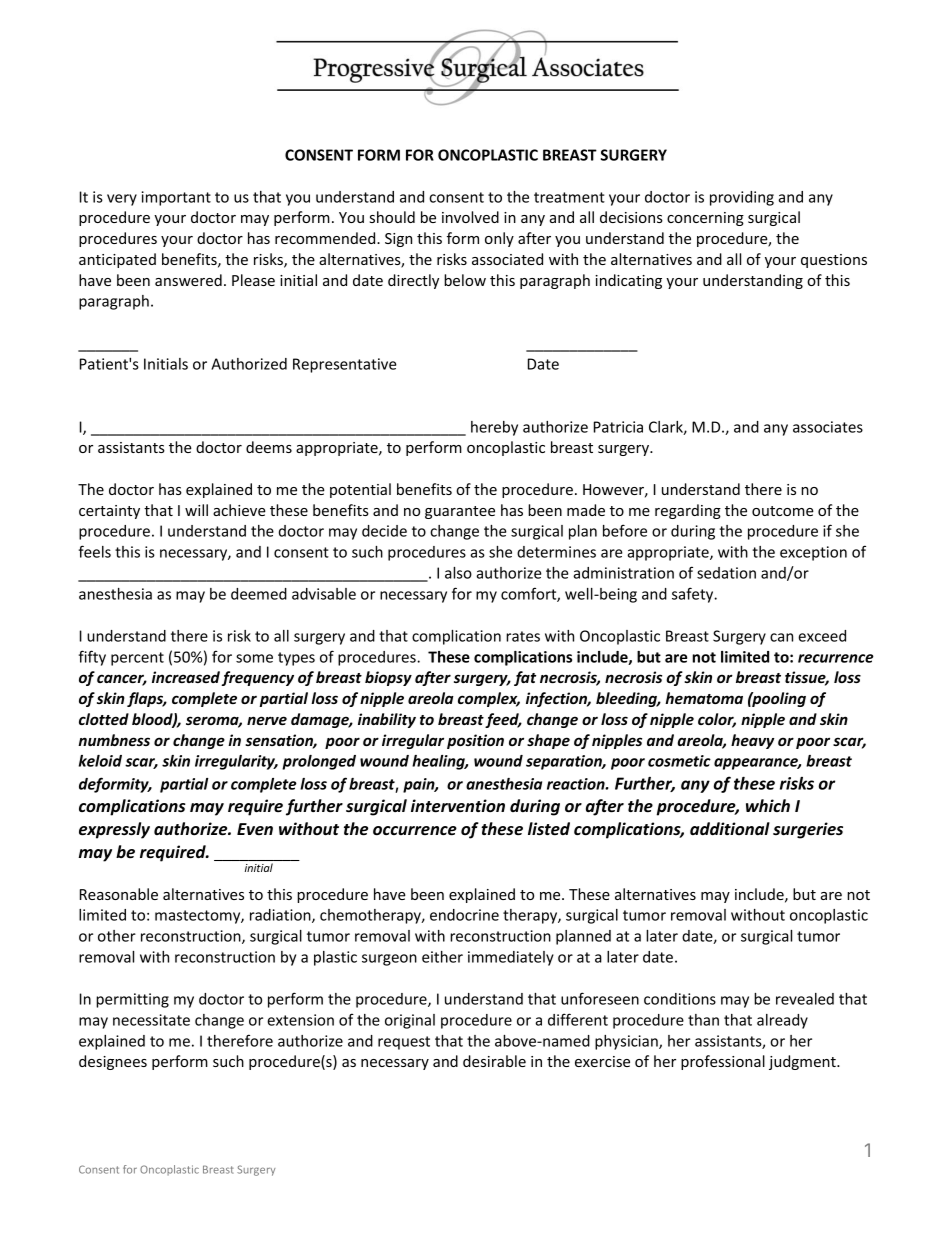  What do you see at coordinates (705, 219) in the screenshot?
I see `concerning` at bounding box center [705, 219].
